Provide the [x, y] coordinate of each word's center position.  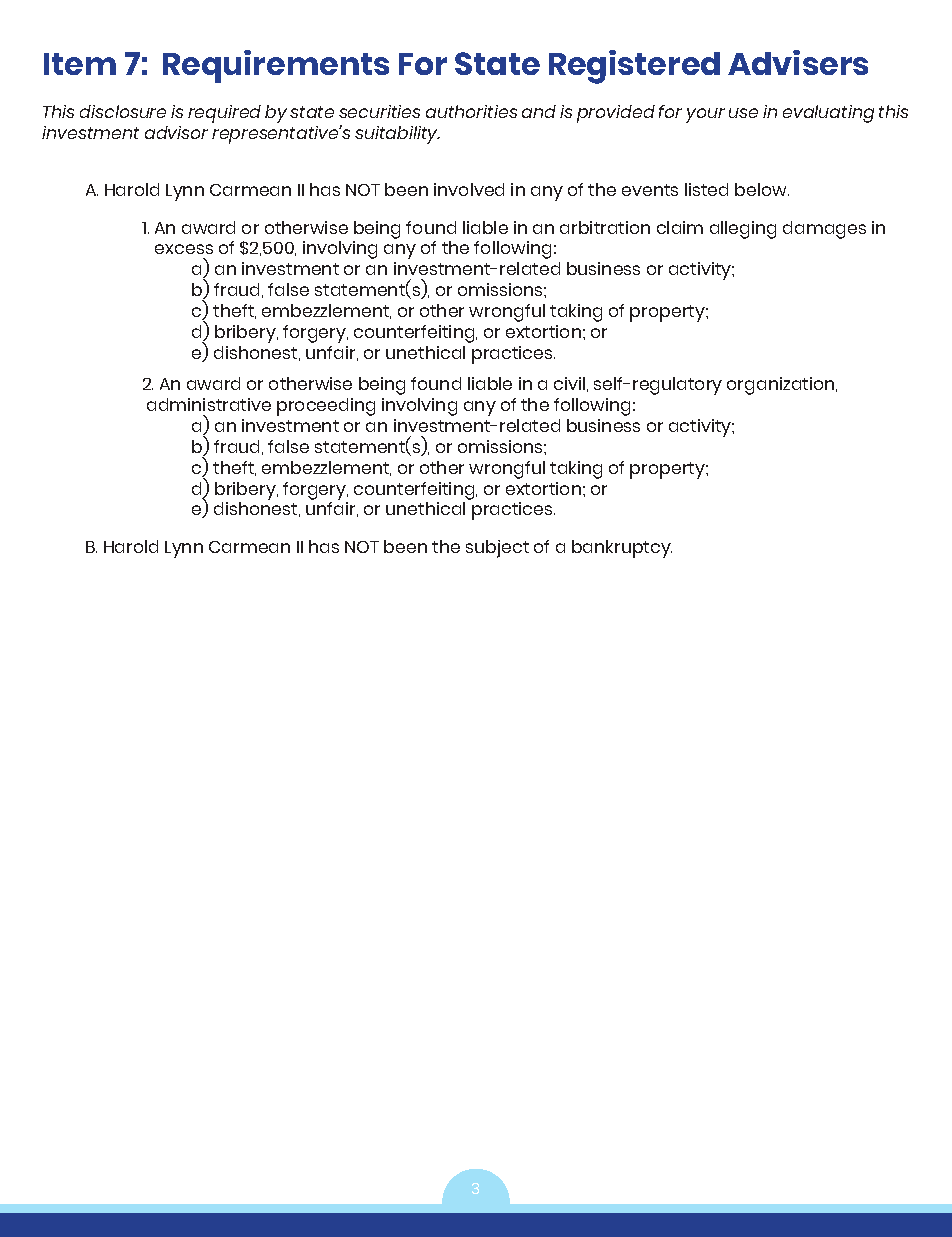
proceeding [326, 407]
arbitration [605, 227]
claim [680, 227]
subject [497, 549]
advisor [176, 132]
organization [782, 386]
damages [824, 230]
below [762, 189]
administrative [209, 404]
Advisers [798, 62]
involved [469, 189]
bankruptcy [622, 549]
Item [80, 64]
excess [184, 249]
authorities [471, 111]
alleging [743, 230]
